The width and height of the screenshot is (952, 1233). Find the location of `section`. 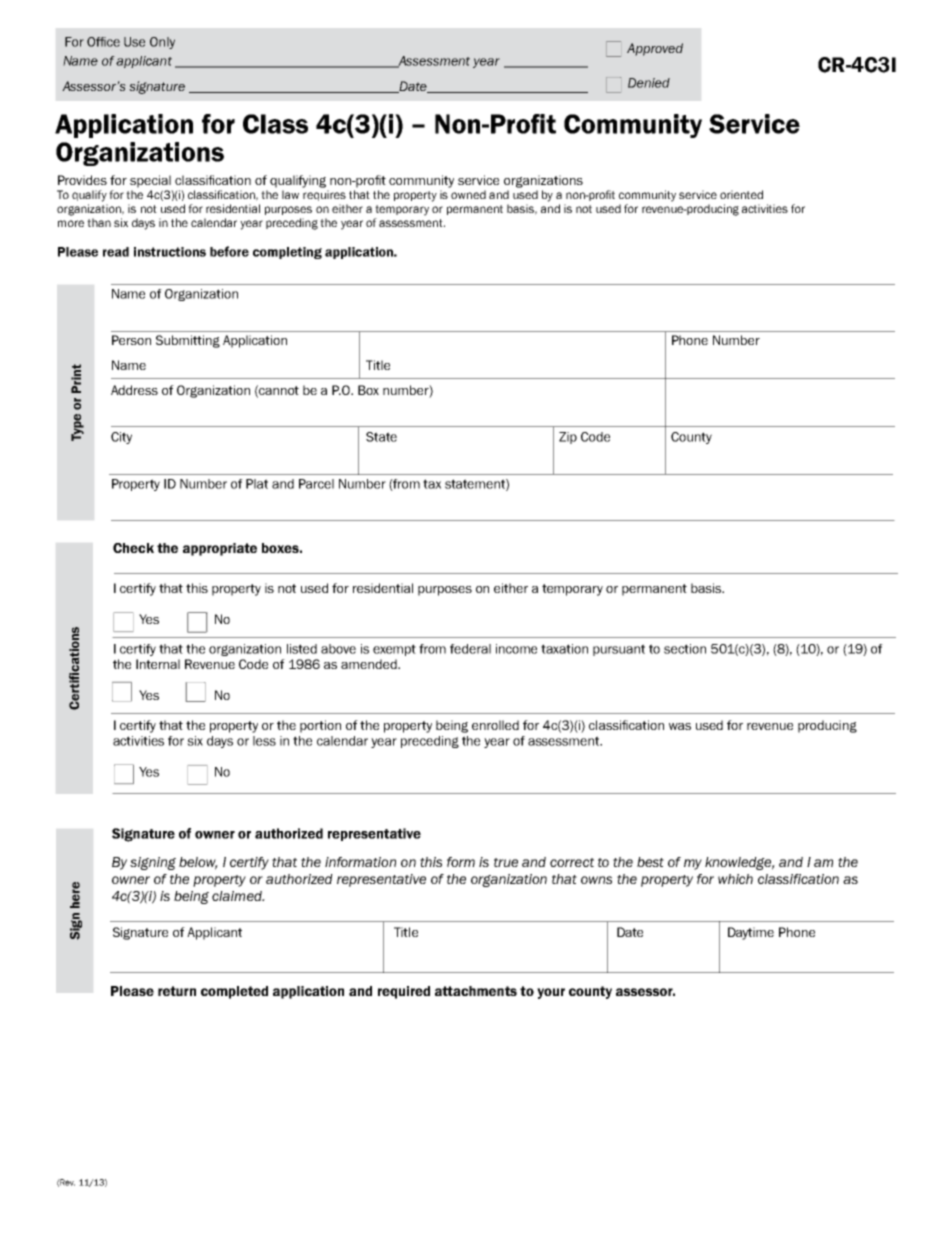

section is located at coordinates (685, 649).
